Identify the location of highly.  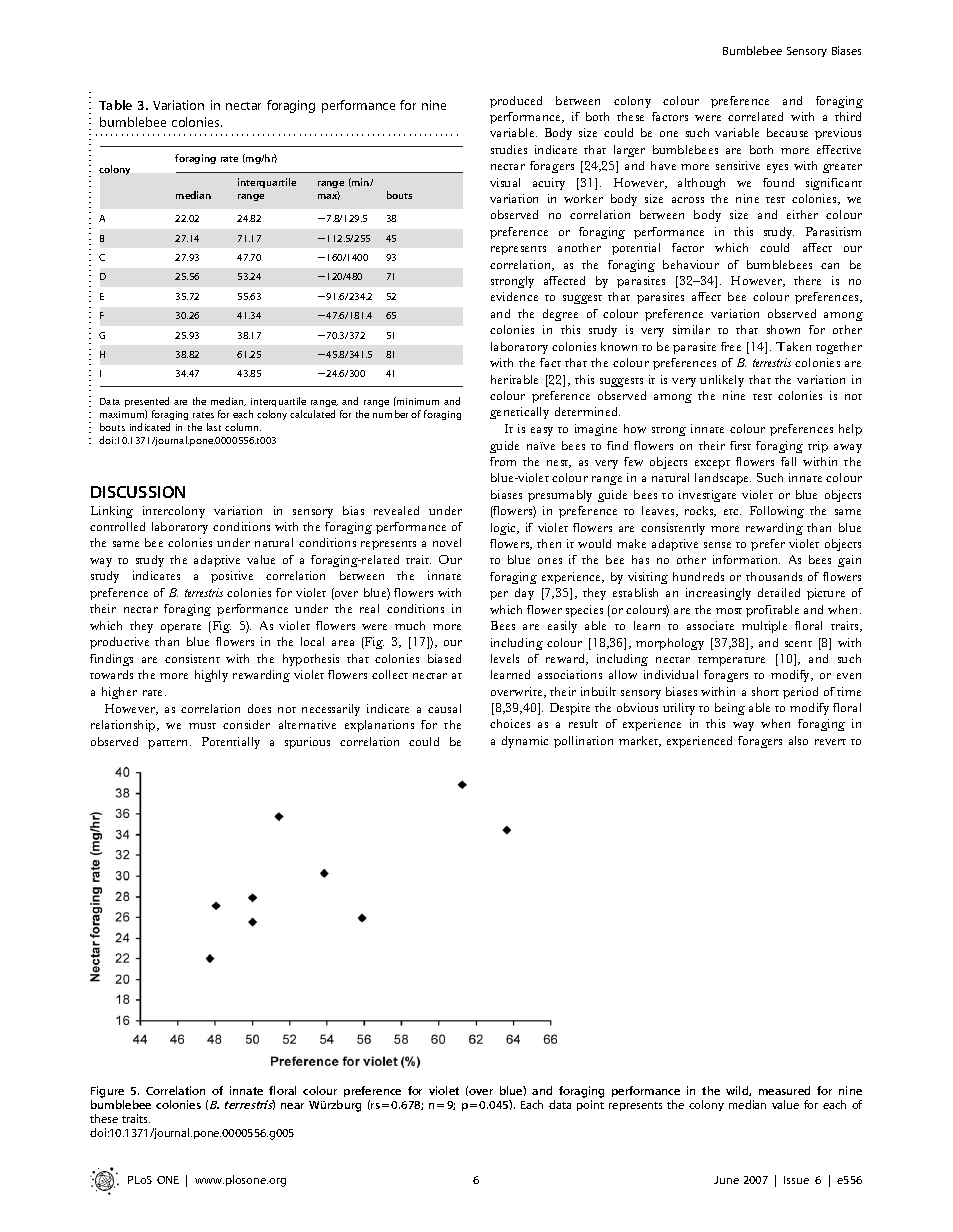
(211, 676).
